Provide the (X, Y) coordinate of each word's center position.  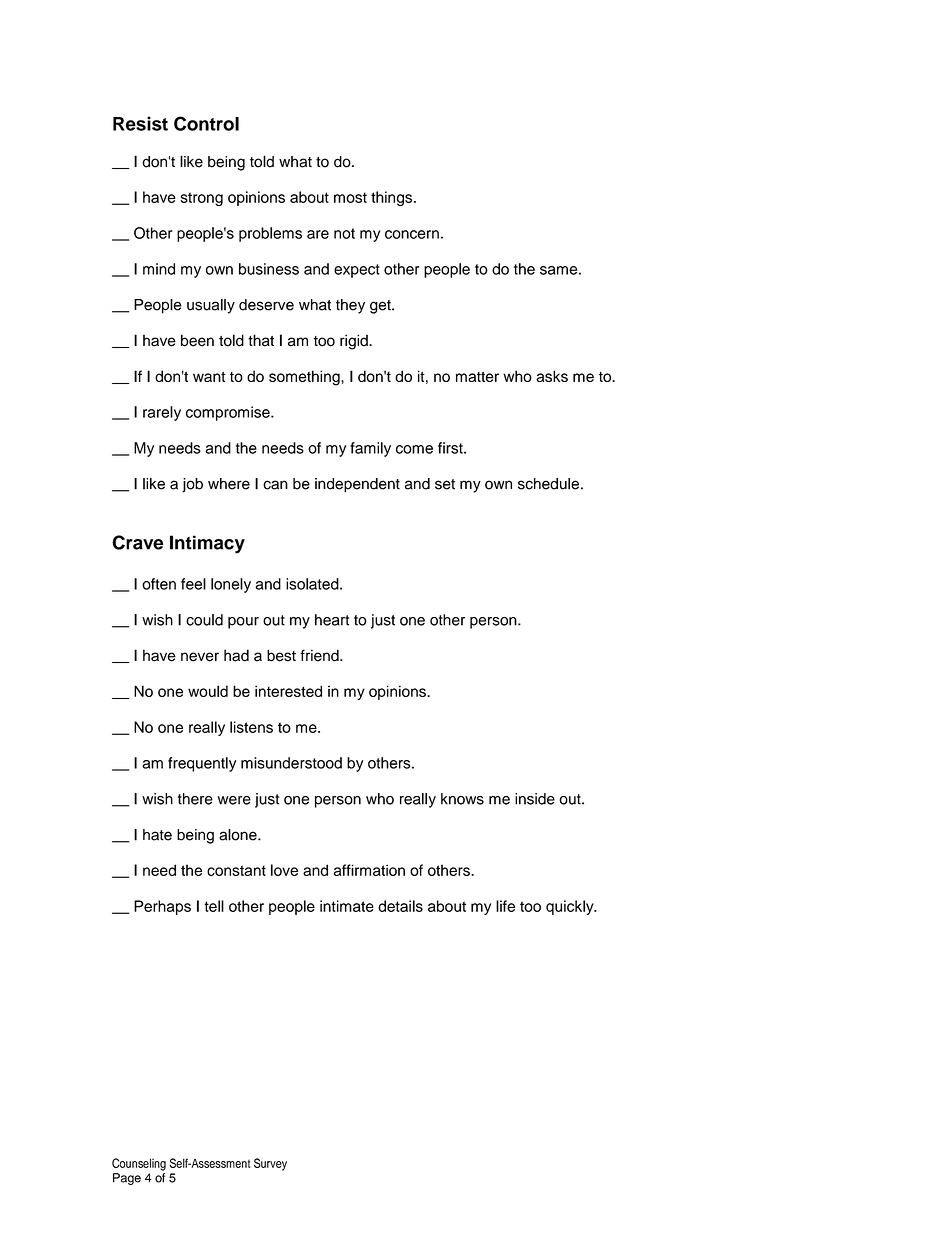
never (200, 657)
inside (535, 799)
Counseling (139, 1164)
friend (320, 655)
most (350, 197)
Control (206, 123)
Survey (270, 1164)
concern (412, 234)
